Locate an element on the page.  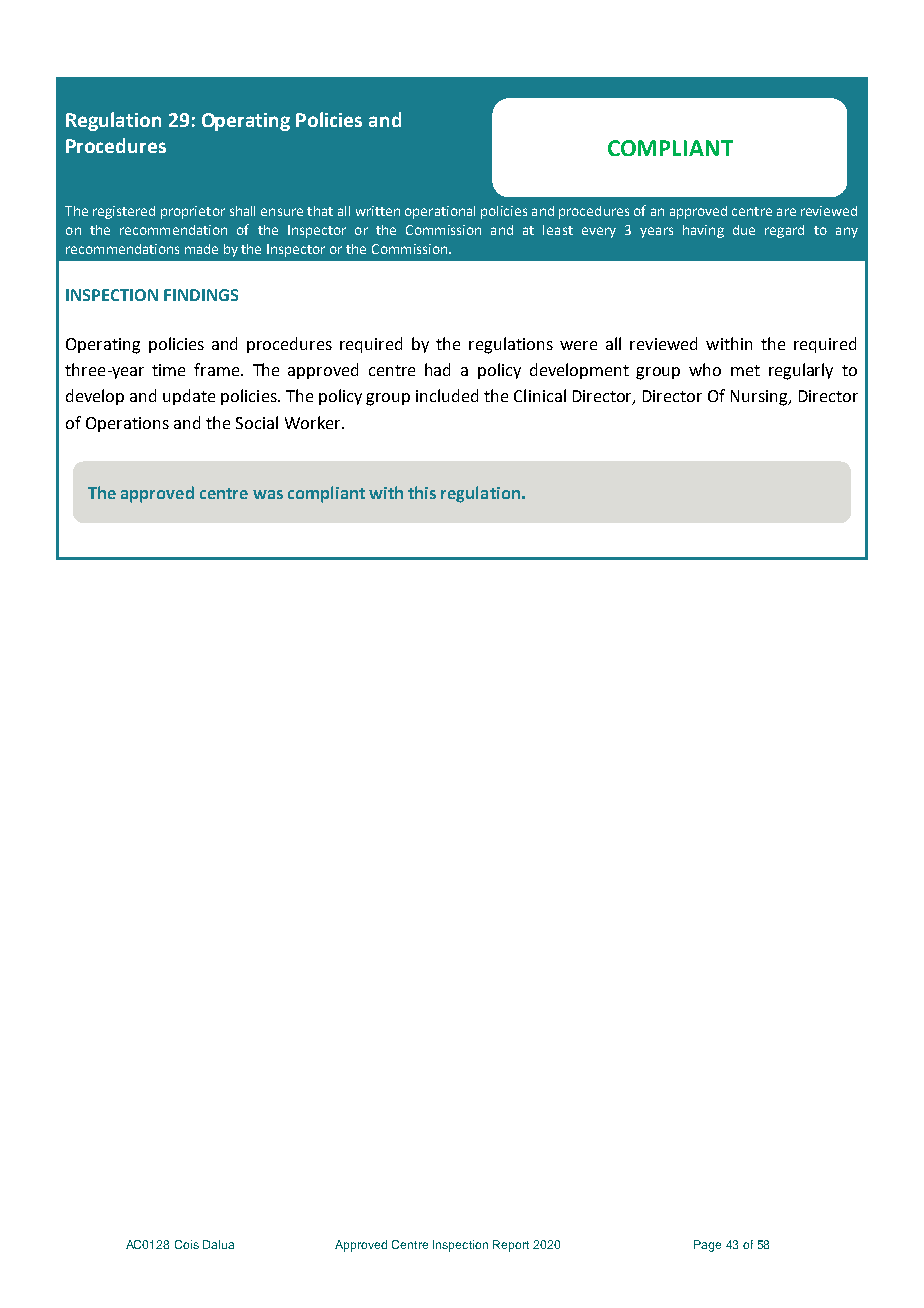
operational is located at coordinates (440, 212).
